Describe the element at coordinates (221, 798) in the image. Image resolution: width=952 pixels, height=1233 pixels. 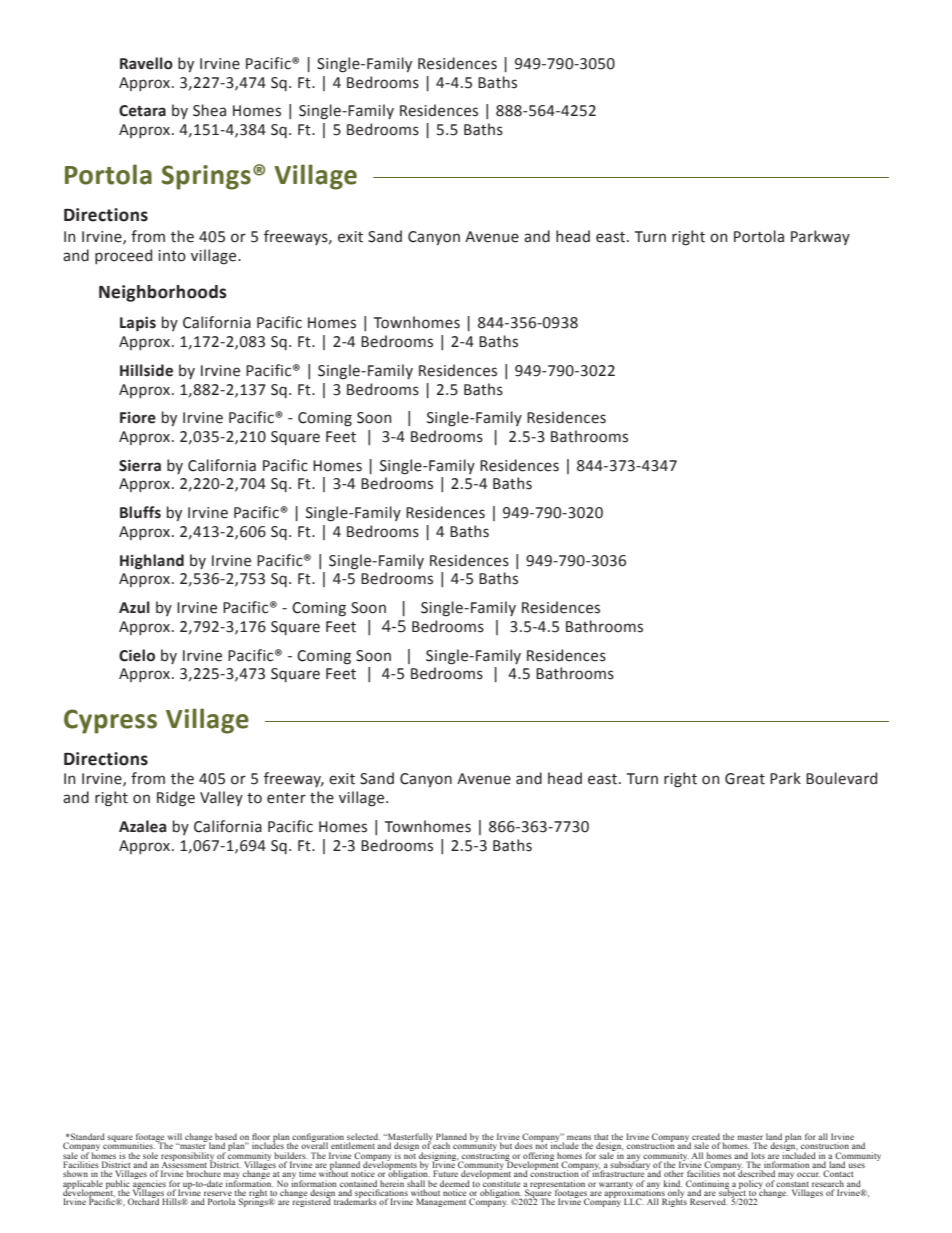
I see `Valley` at that location.
